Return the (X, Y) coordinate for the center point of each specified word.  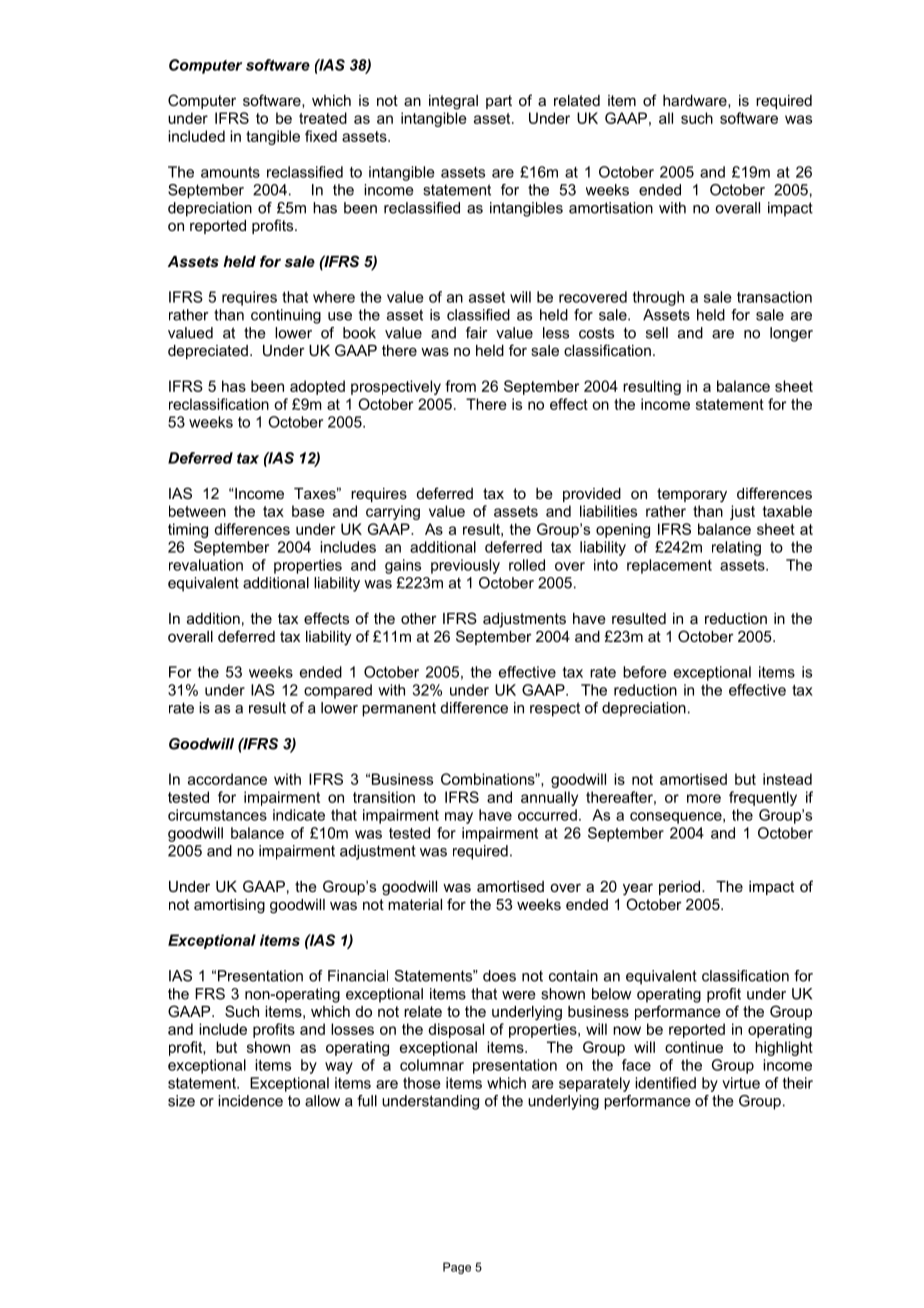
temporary (692, 495)
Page (457, 1268)
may (459, 818)
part (499, 102)
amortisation (611, 208)
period (681, 888)
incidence (250, 1101)
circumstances (217, 815)
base (308, 511)
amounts (230, 172)
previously (465, 566)
